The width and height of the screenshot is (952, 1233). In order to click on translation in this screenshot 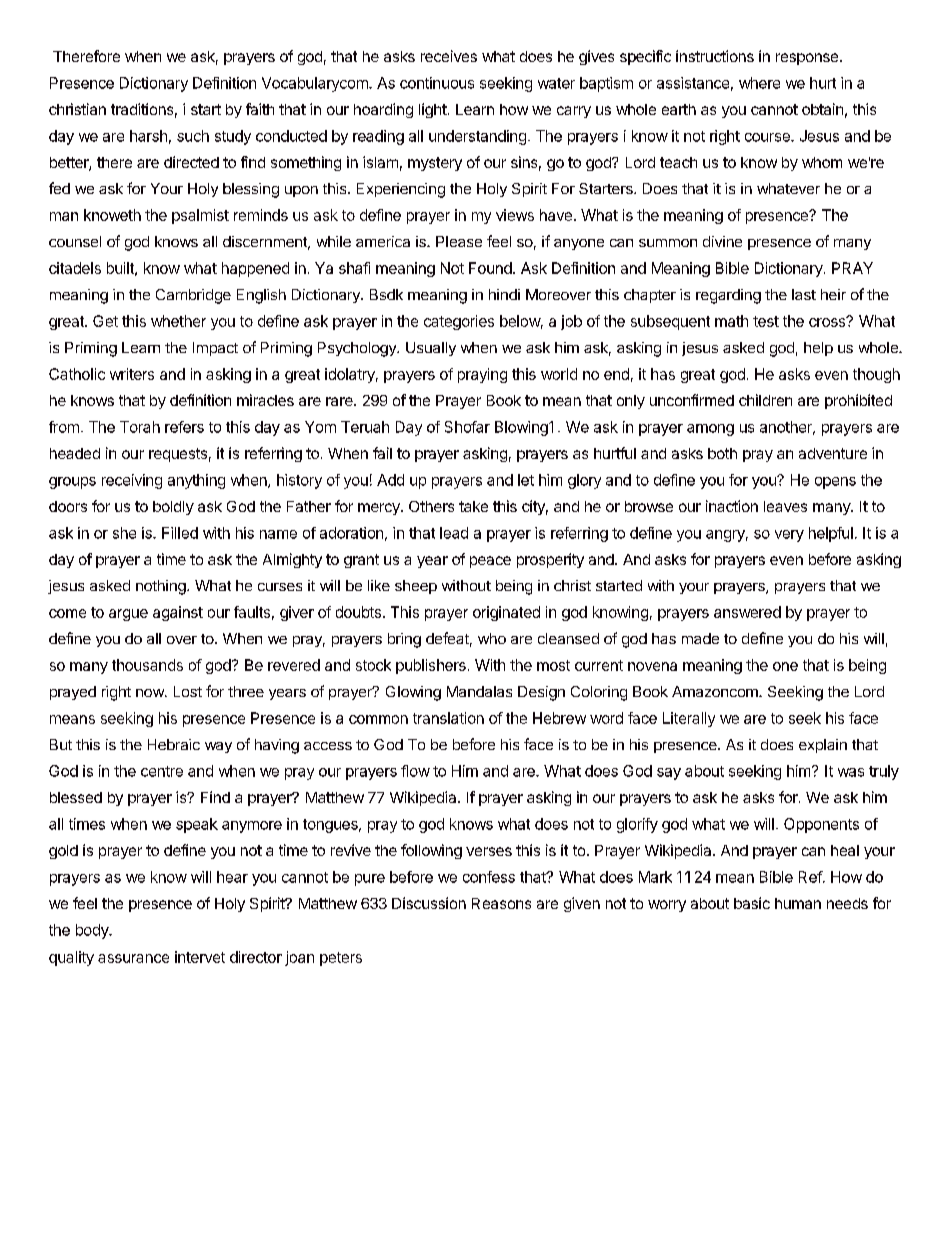, I will do `click(448, 718)`.
